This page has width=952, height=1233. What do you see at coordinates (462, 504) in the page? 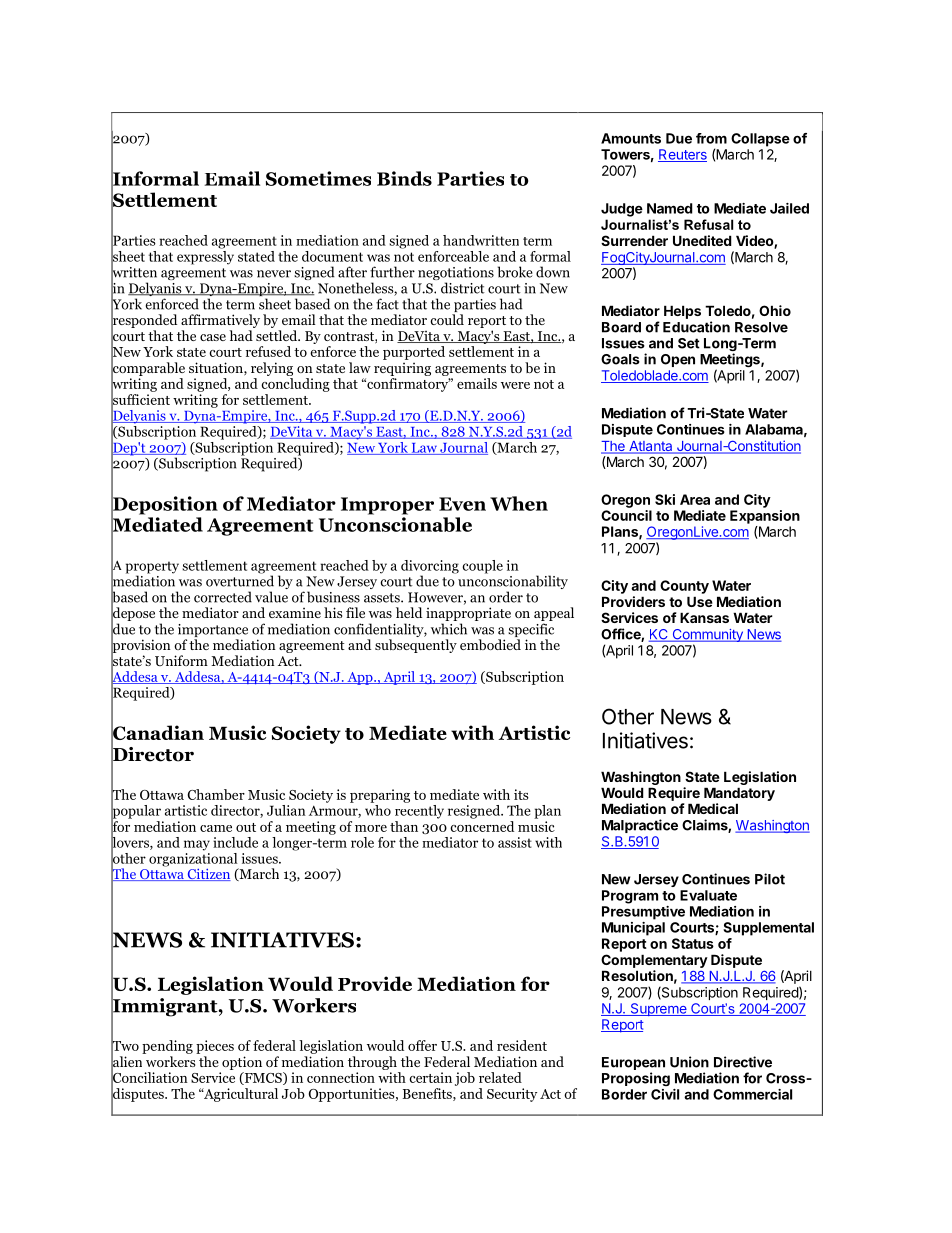
I see `Even` at bounding box center [462, 504].
